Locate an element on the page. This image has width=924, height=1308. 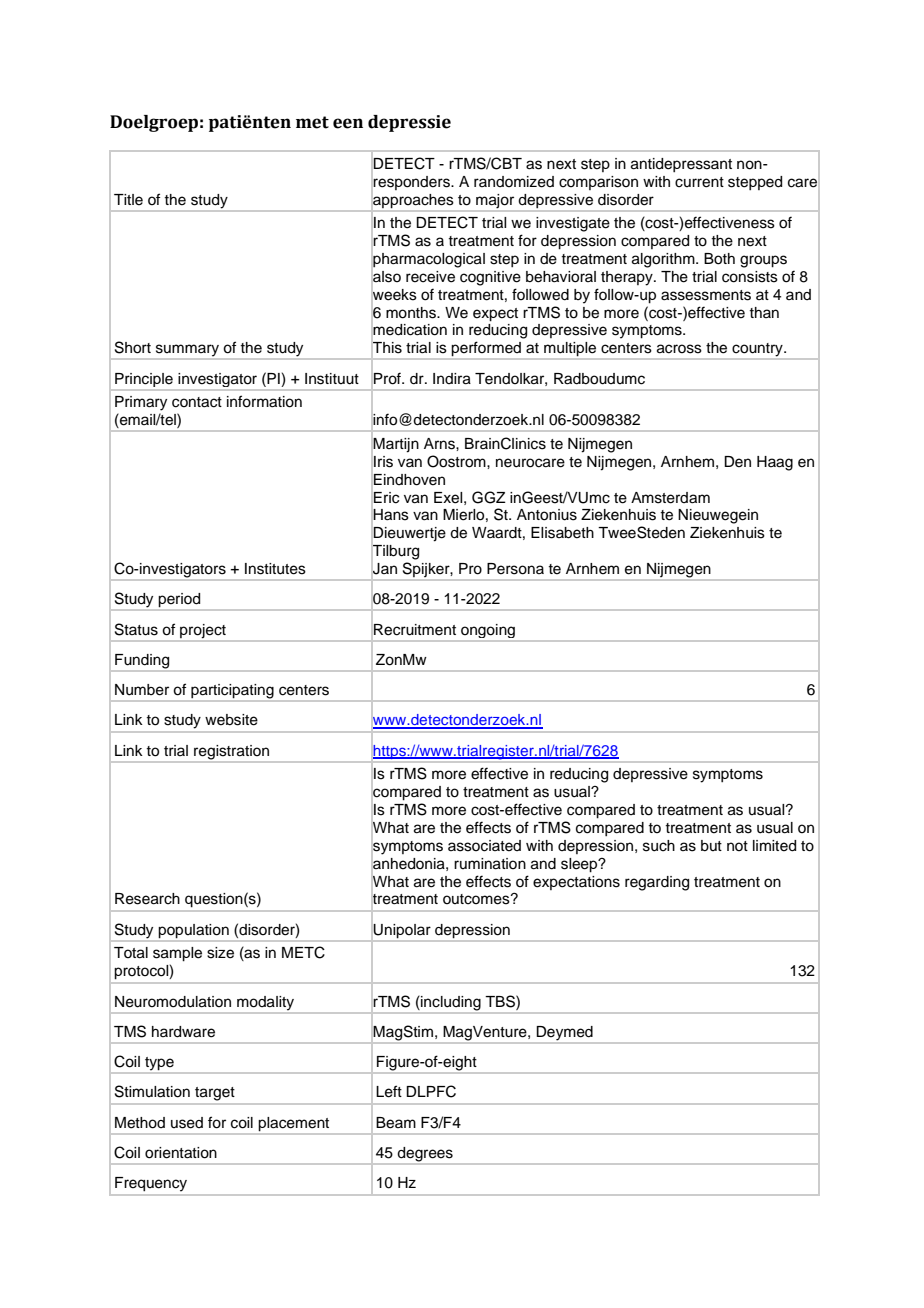
ongoing is located at coordinates (488, 631).
